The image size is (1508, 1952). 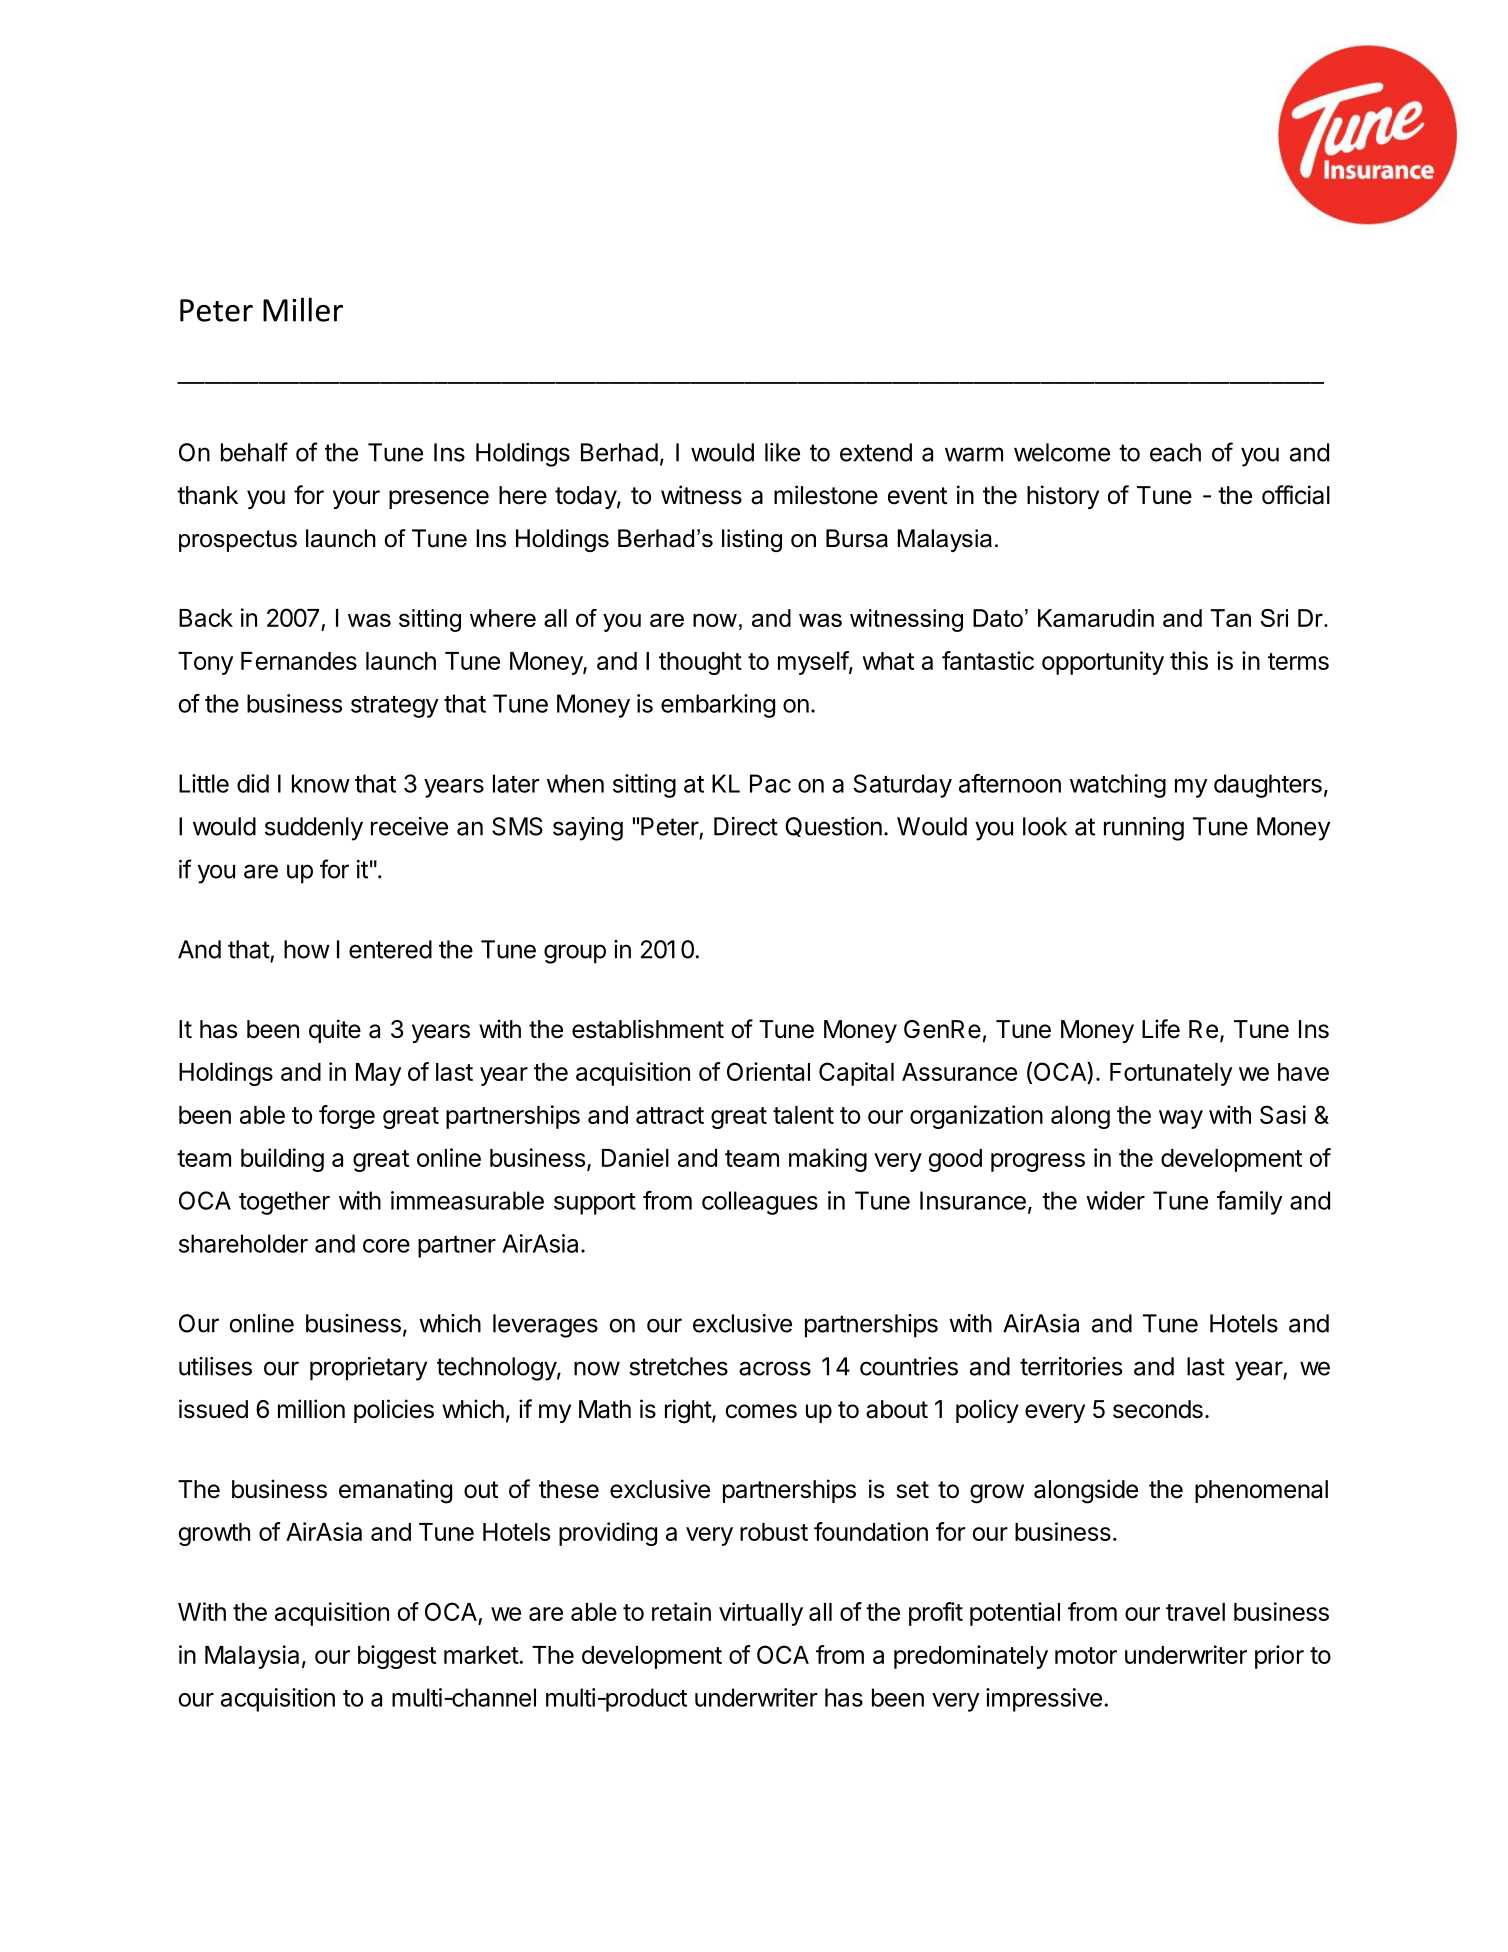 What do you see at coordinates (761, 1614) in the document?
I see `virtually` at bounding box center [761, 1614].
